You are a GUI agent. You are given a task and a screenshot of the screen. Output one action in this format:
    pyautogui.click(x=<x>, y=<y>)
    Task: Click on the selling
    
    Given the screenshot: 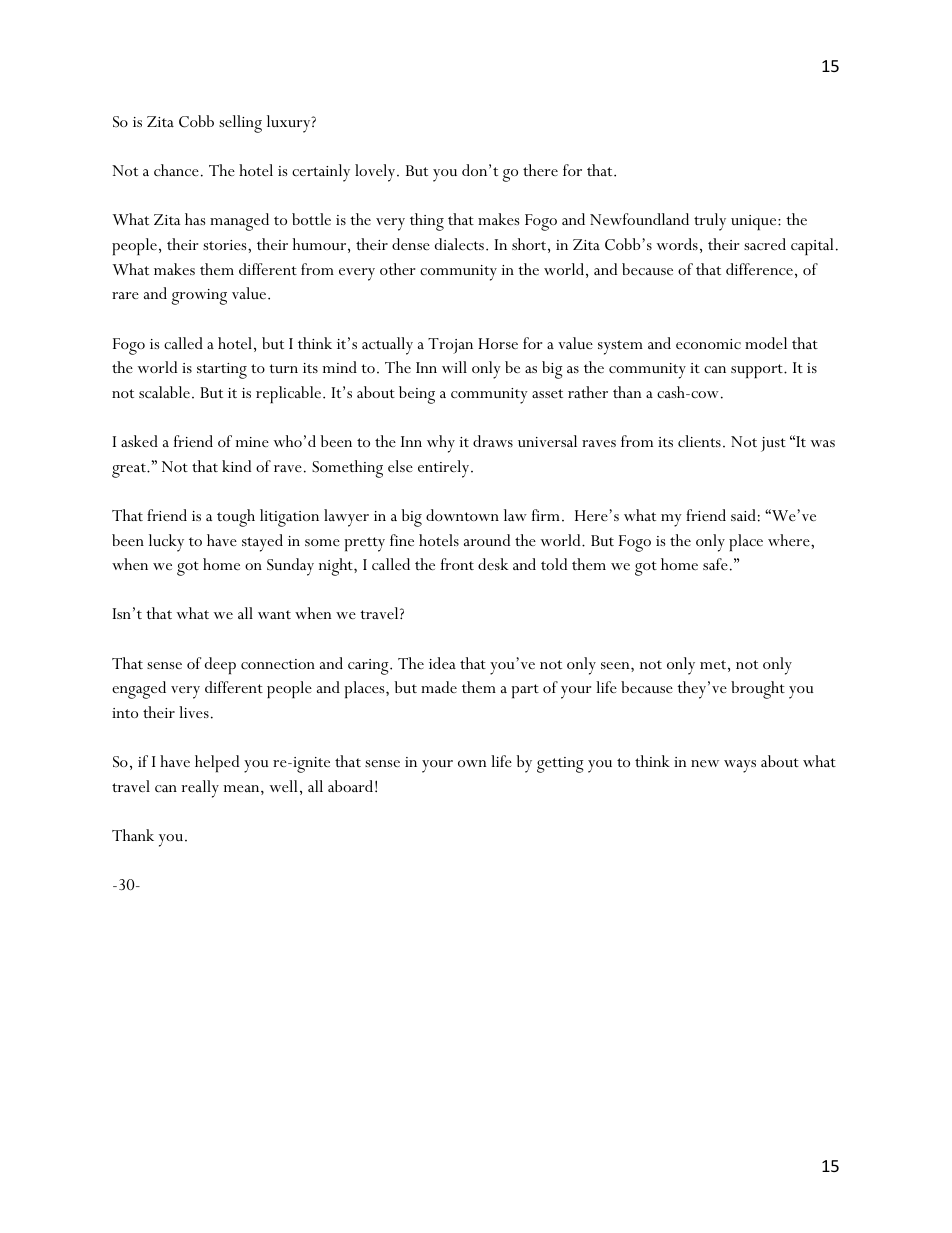 What is the action you would take?
    pyautogui.click(x=240, y=124)
